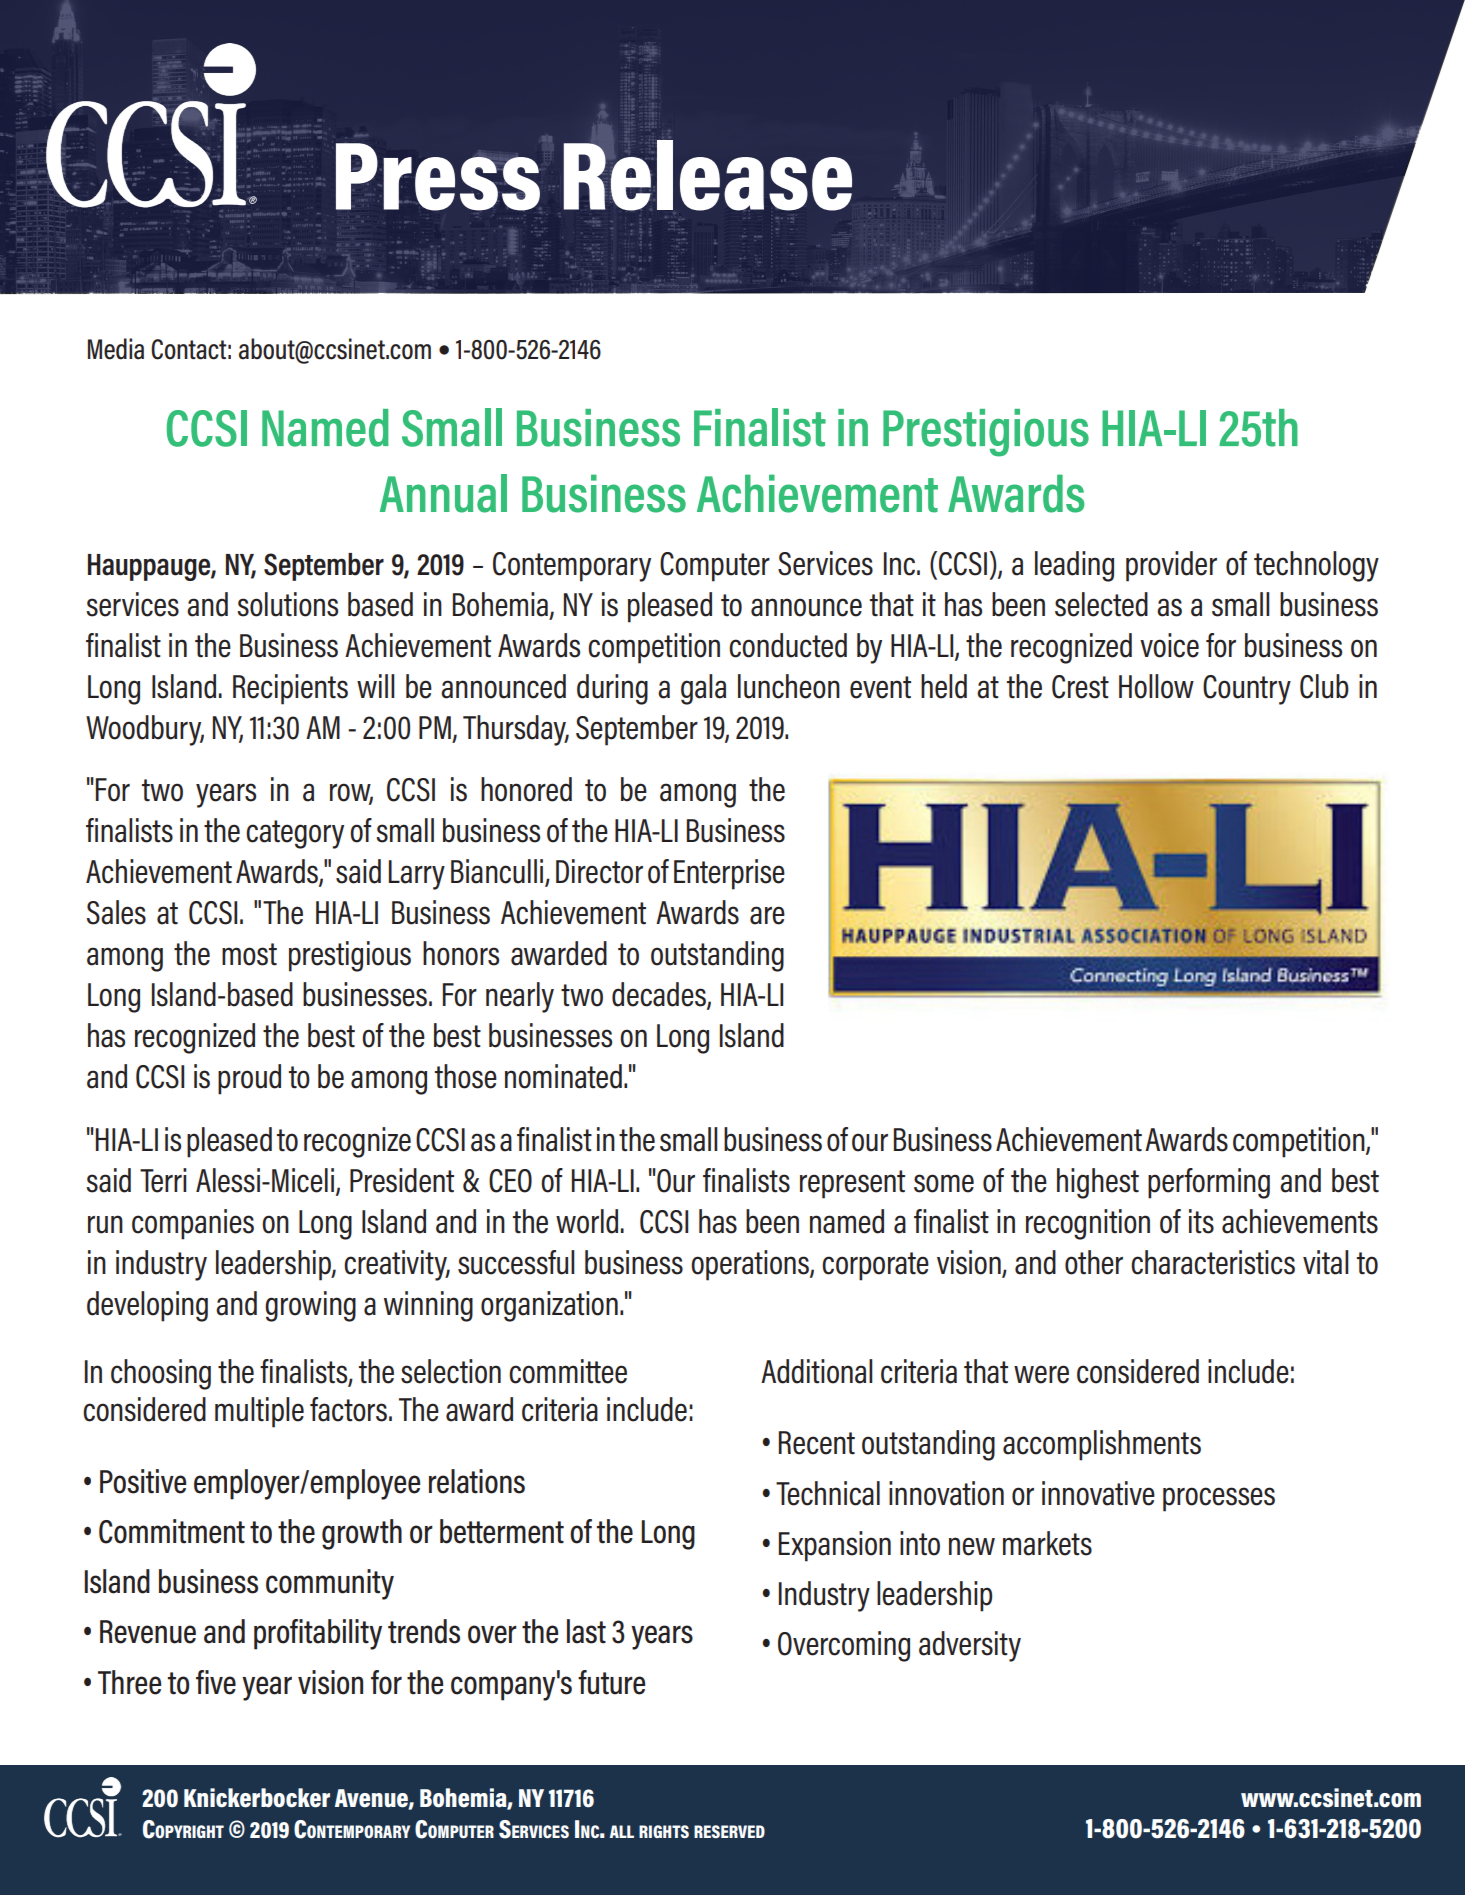 The width and height of the screenshot is (1465, 1895). I want to click on provider, so click(1171, 566).
